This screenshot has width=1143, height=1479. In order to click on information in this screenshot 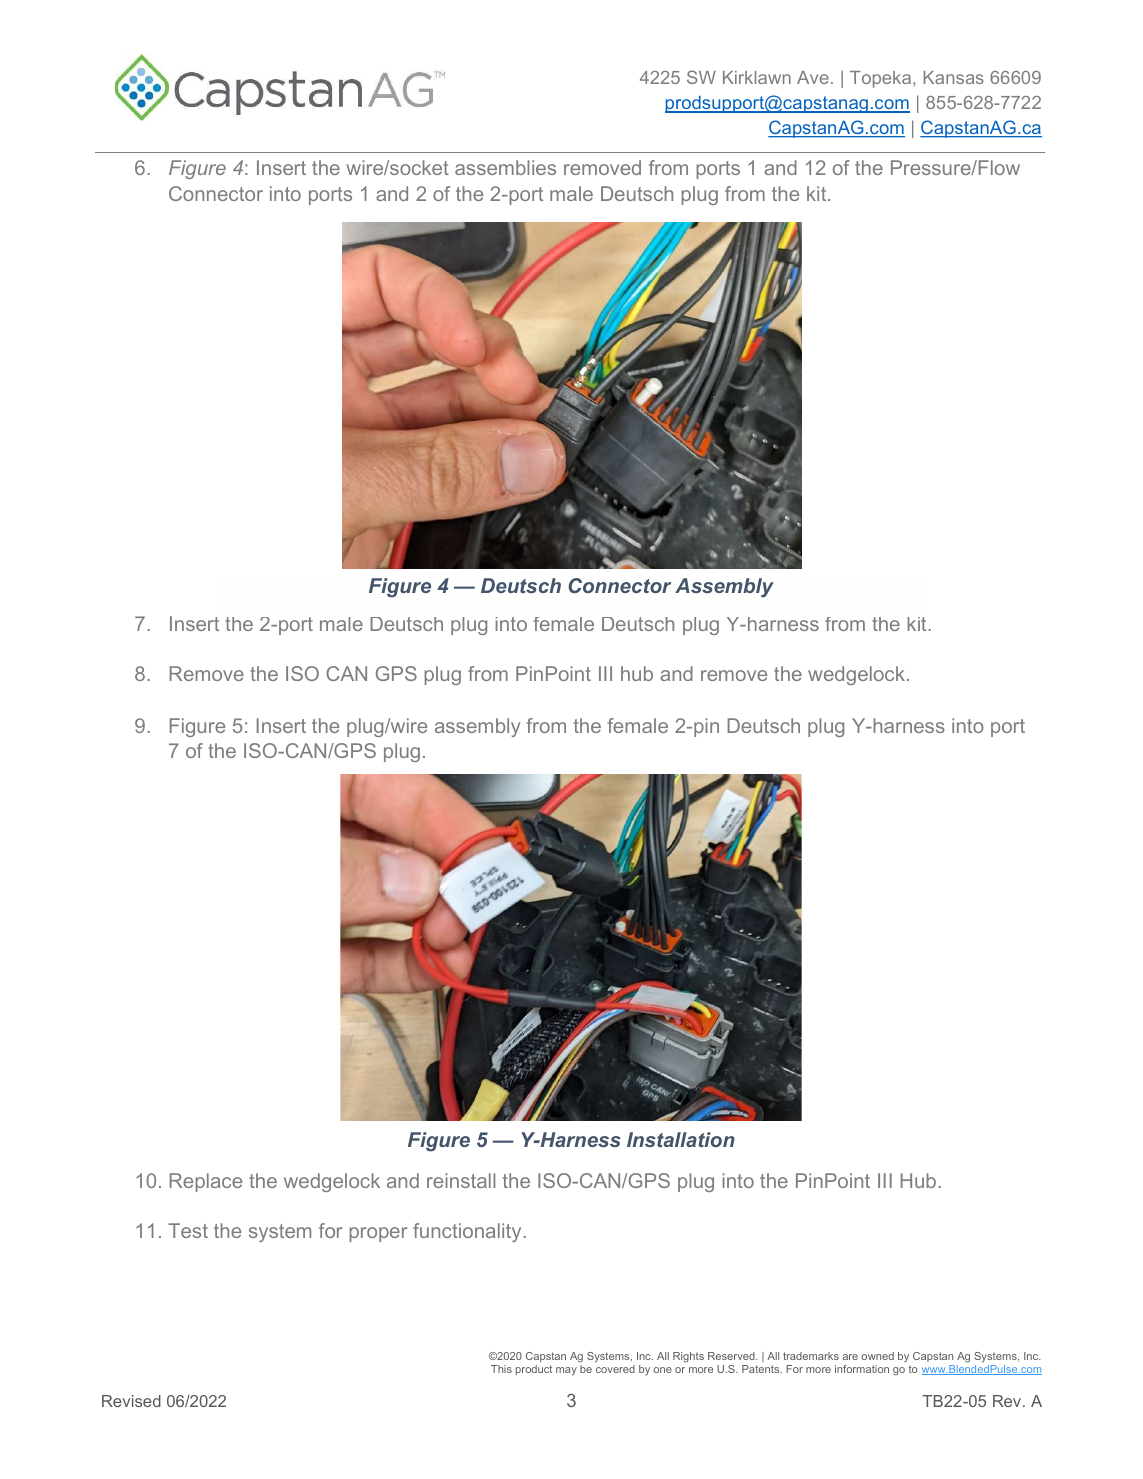, I will do `click(862, 1369)`.
